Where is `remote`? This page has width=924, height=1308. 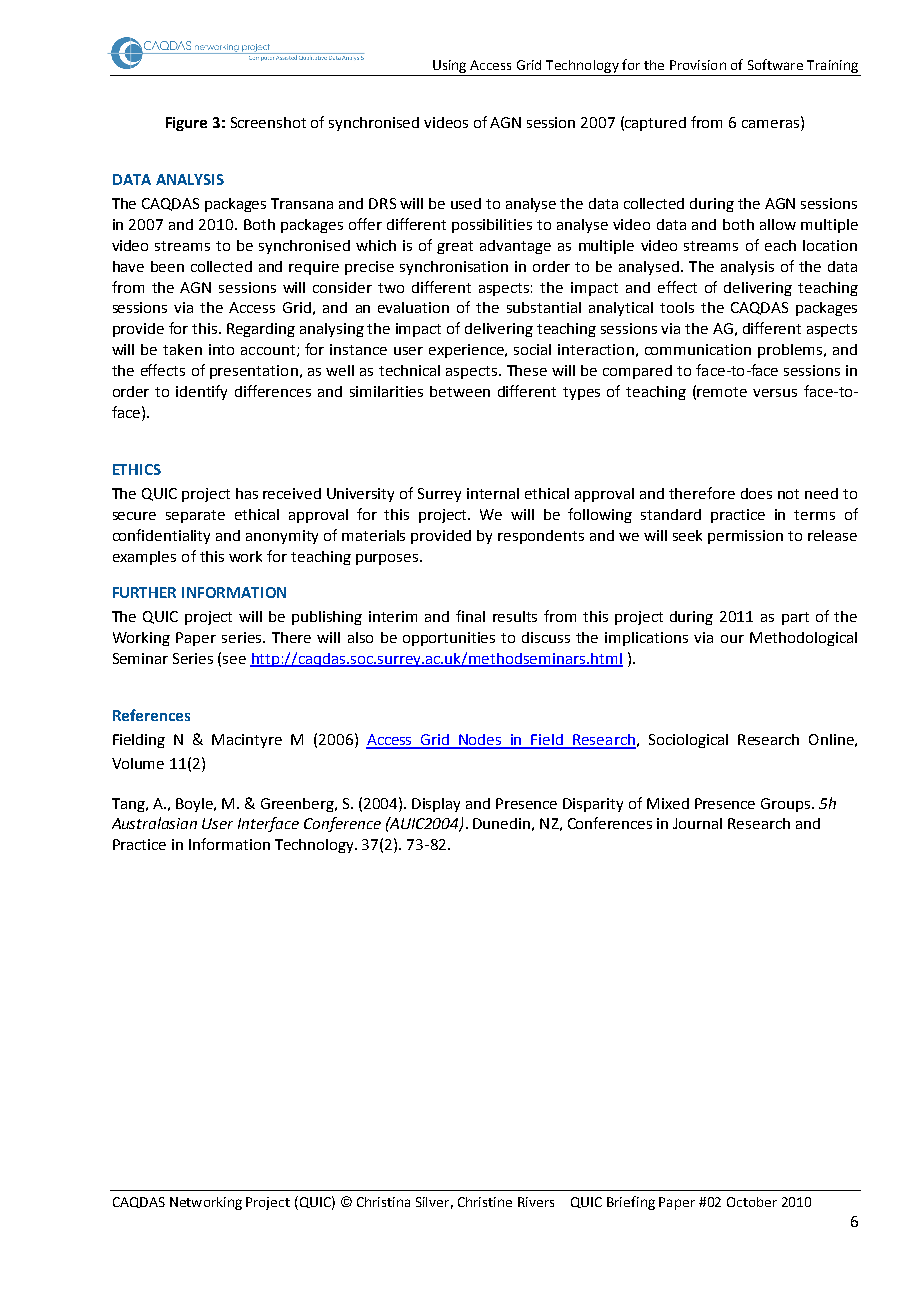
remote is located at coordinates (722, 392).
